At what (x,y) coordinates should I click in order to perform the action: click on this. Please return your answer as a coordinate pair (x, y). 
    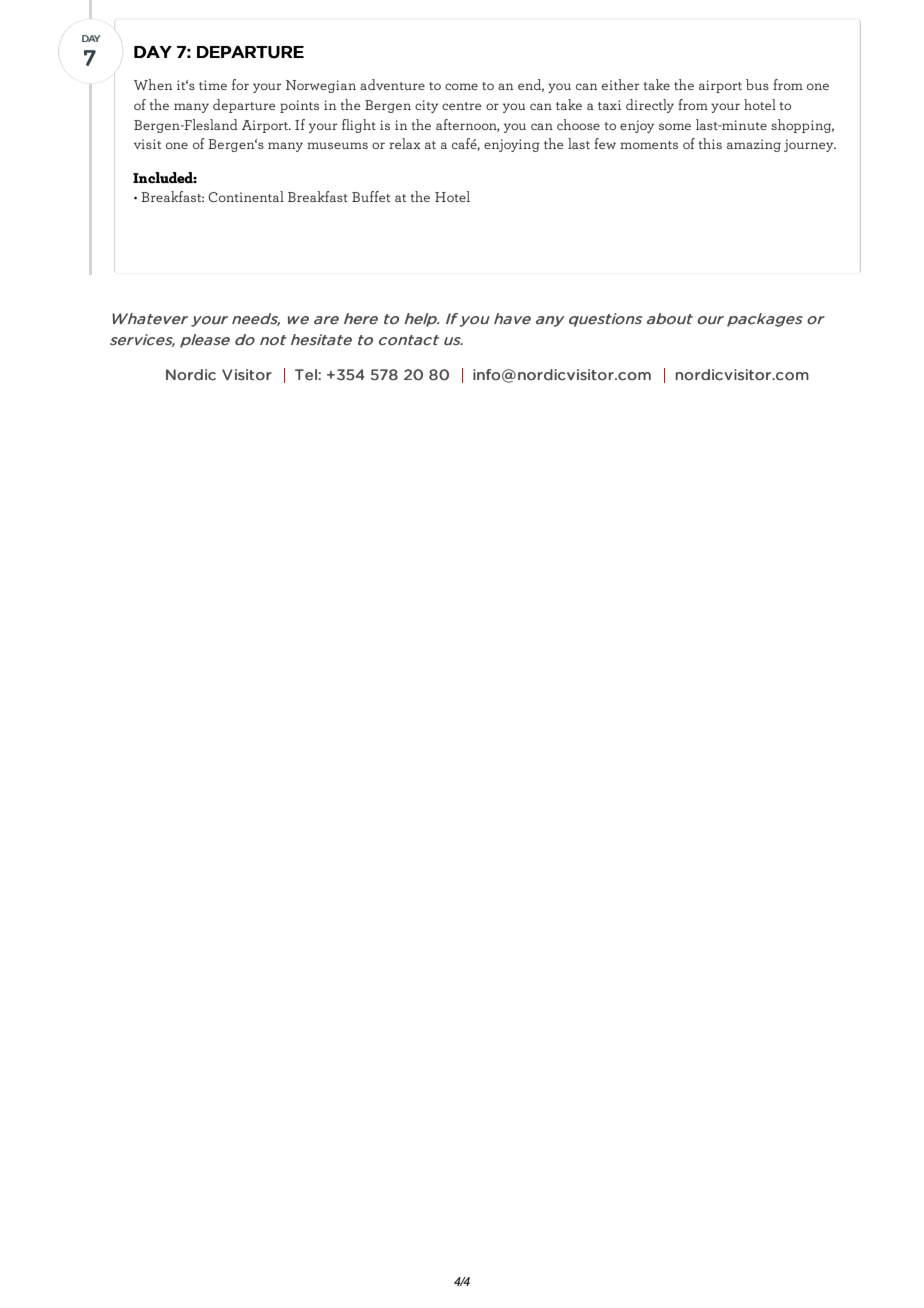
    Looking at the image, I should click on (710, 143).
